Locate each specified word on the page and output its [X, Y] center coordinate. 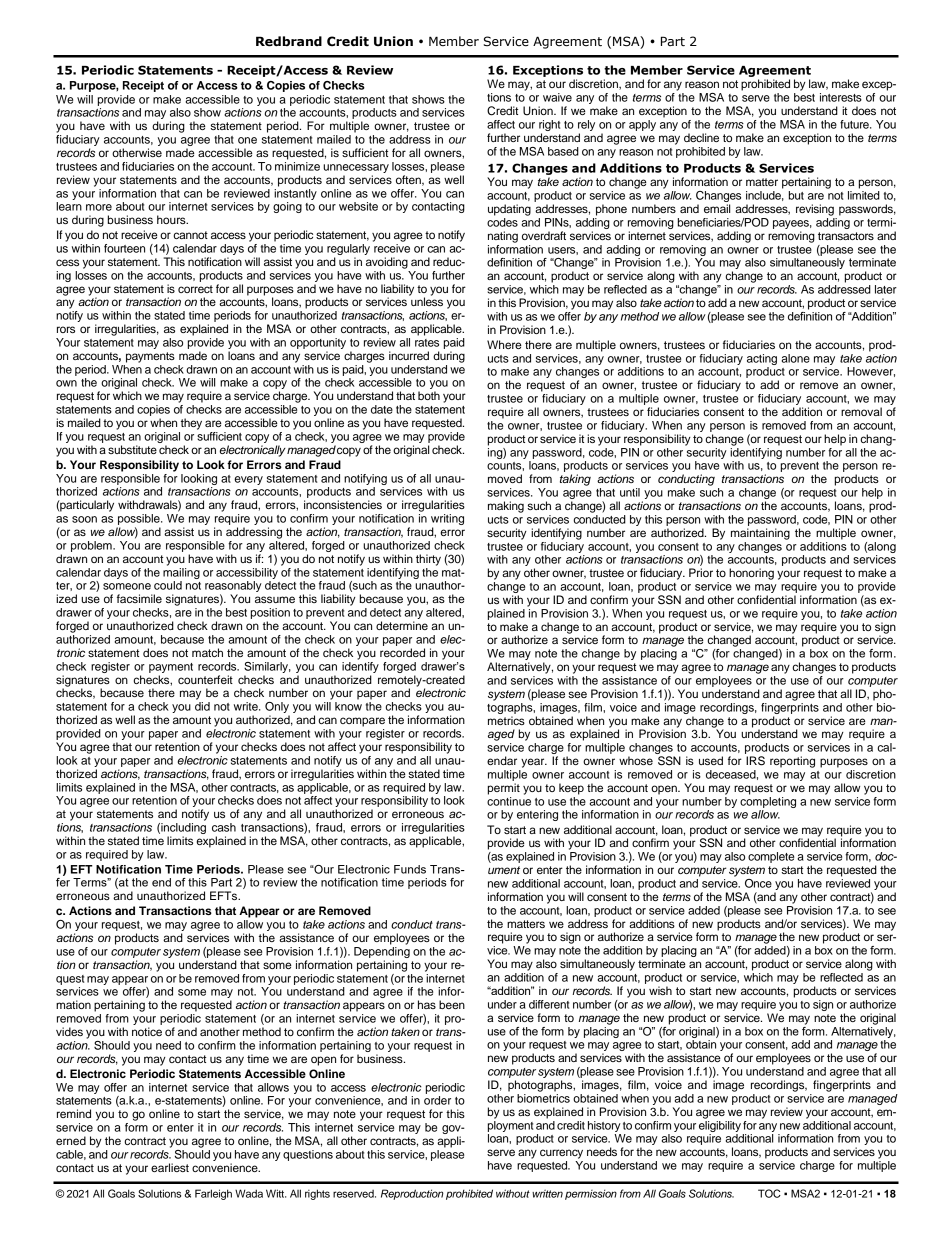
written [547, 1193]
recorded [402, 652]
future [855, 124]
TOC [769, 1193]
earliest [170, 1167]
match [207, 652]
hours [172, 219]
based [563, 151]
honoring [751, 574]
